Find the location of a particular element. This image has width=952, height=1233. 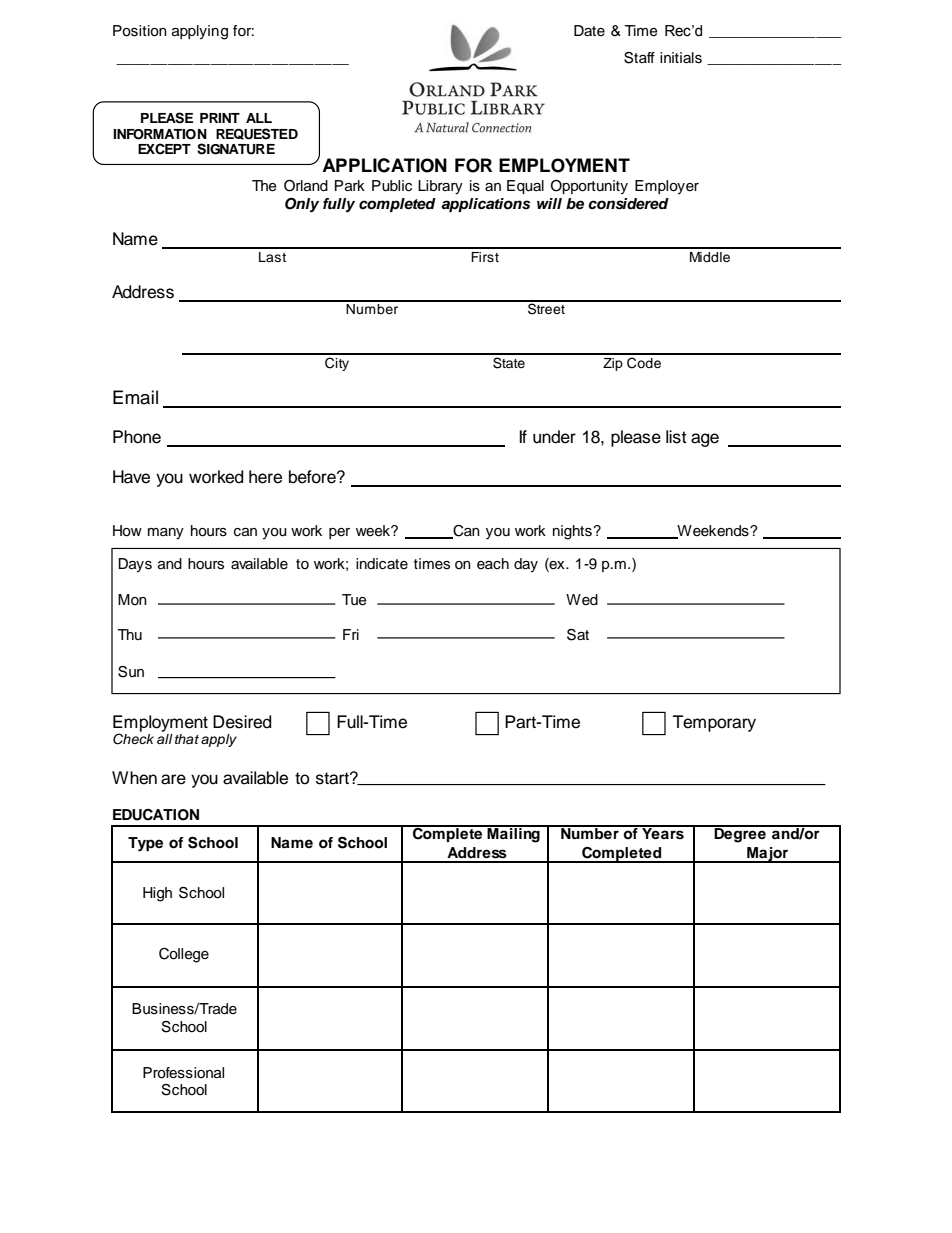

each is located at coordinates (493, 564).
